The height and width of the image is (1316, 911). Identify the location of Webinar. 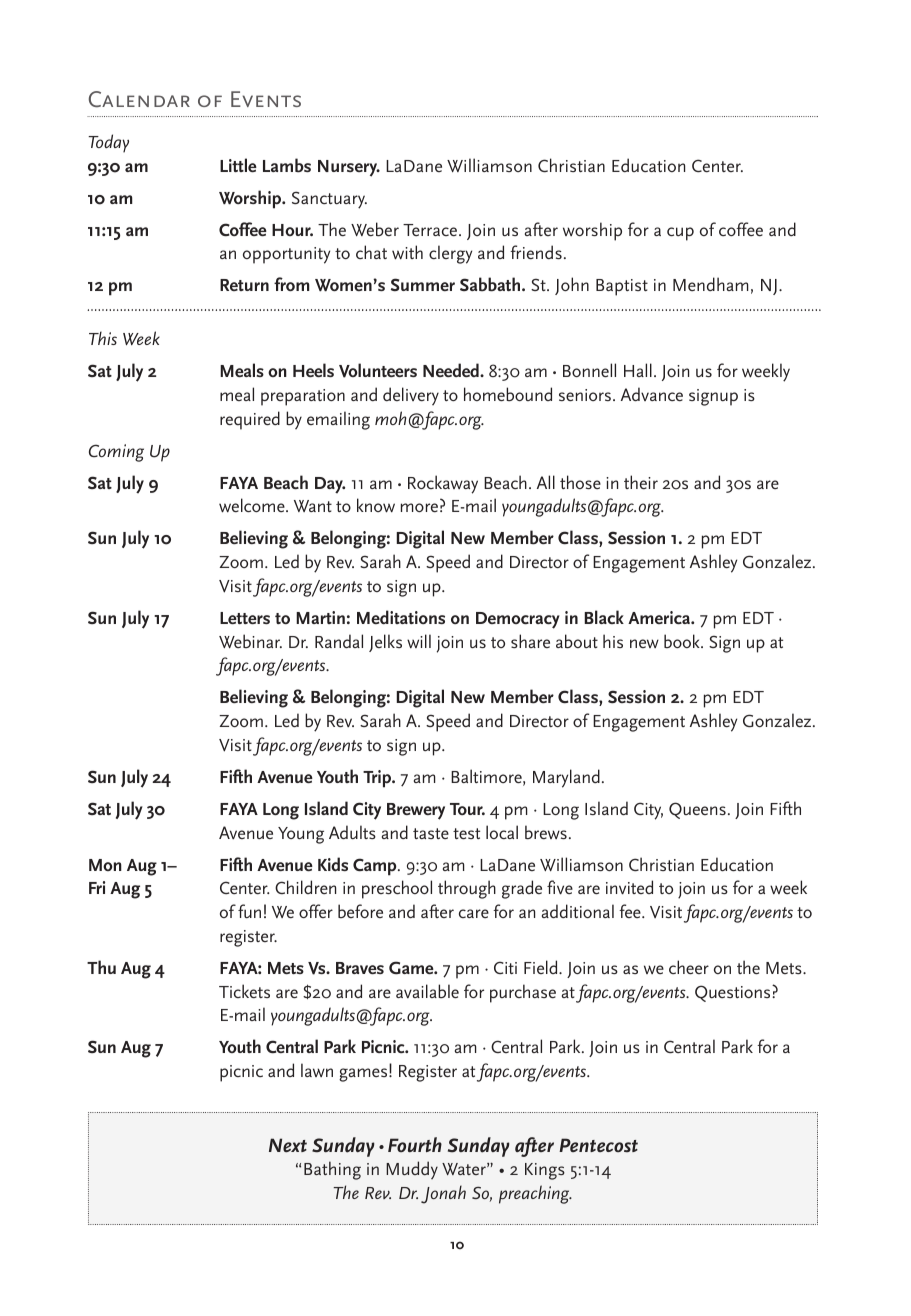
(250, 641).
